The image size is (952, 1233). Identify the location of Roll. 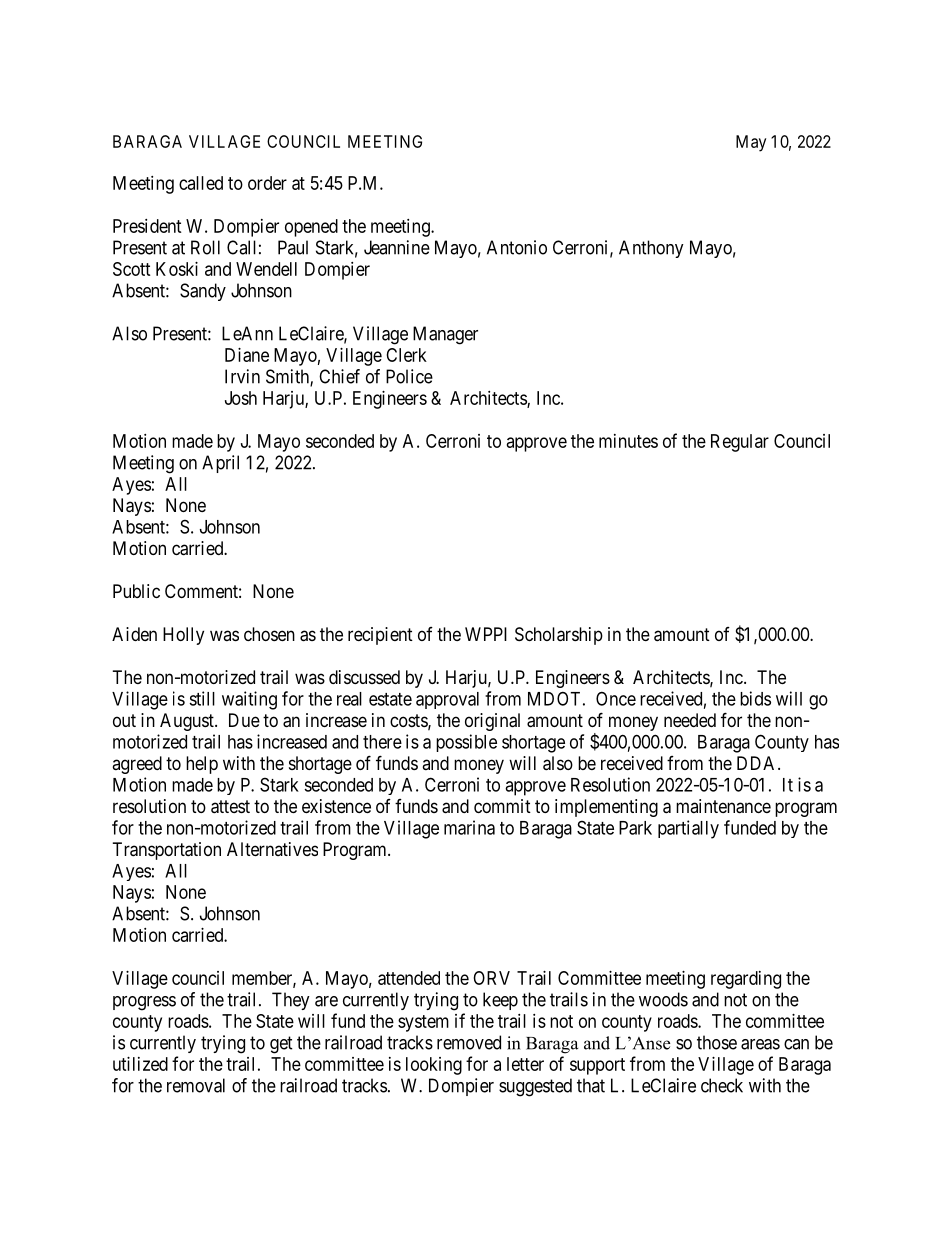
(205, 247).
